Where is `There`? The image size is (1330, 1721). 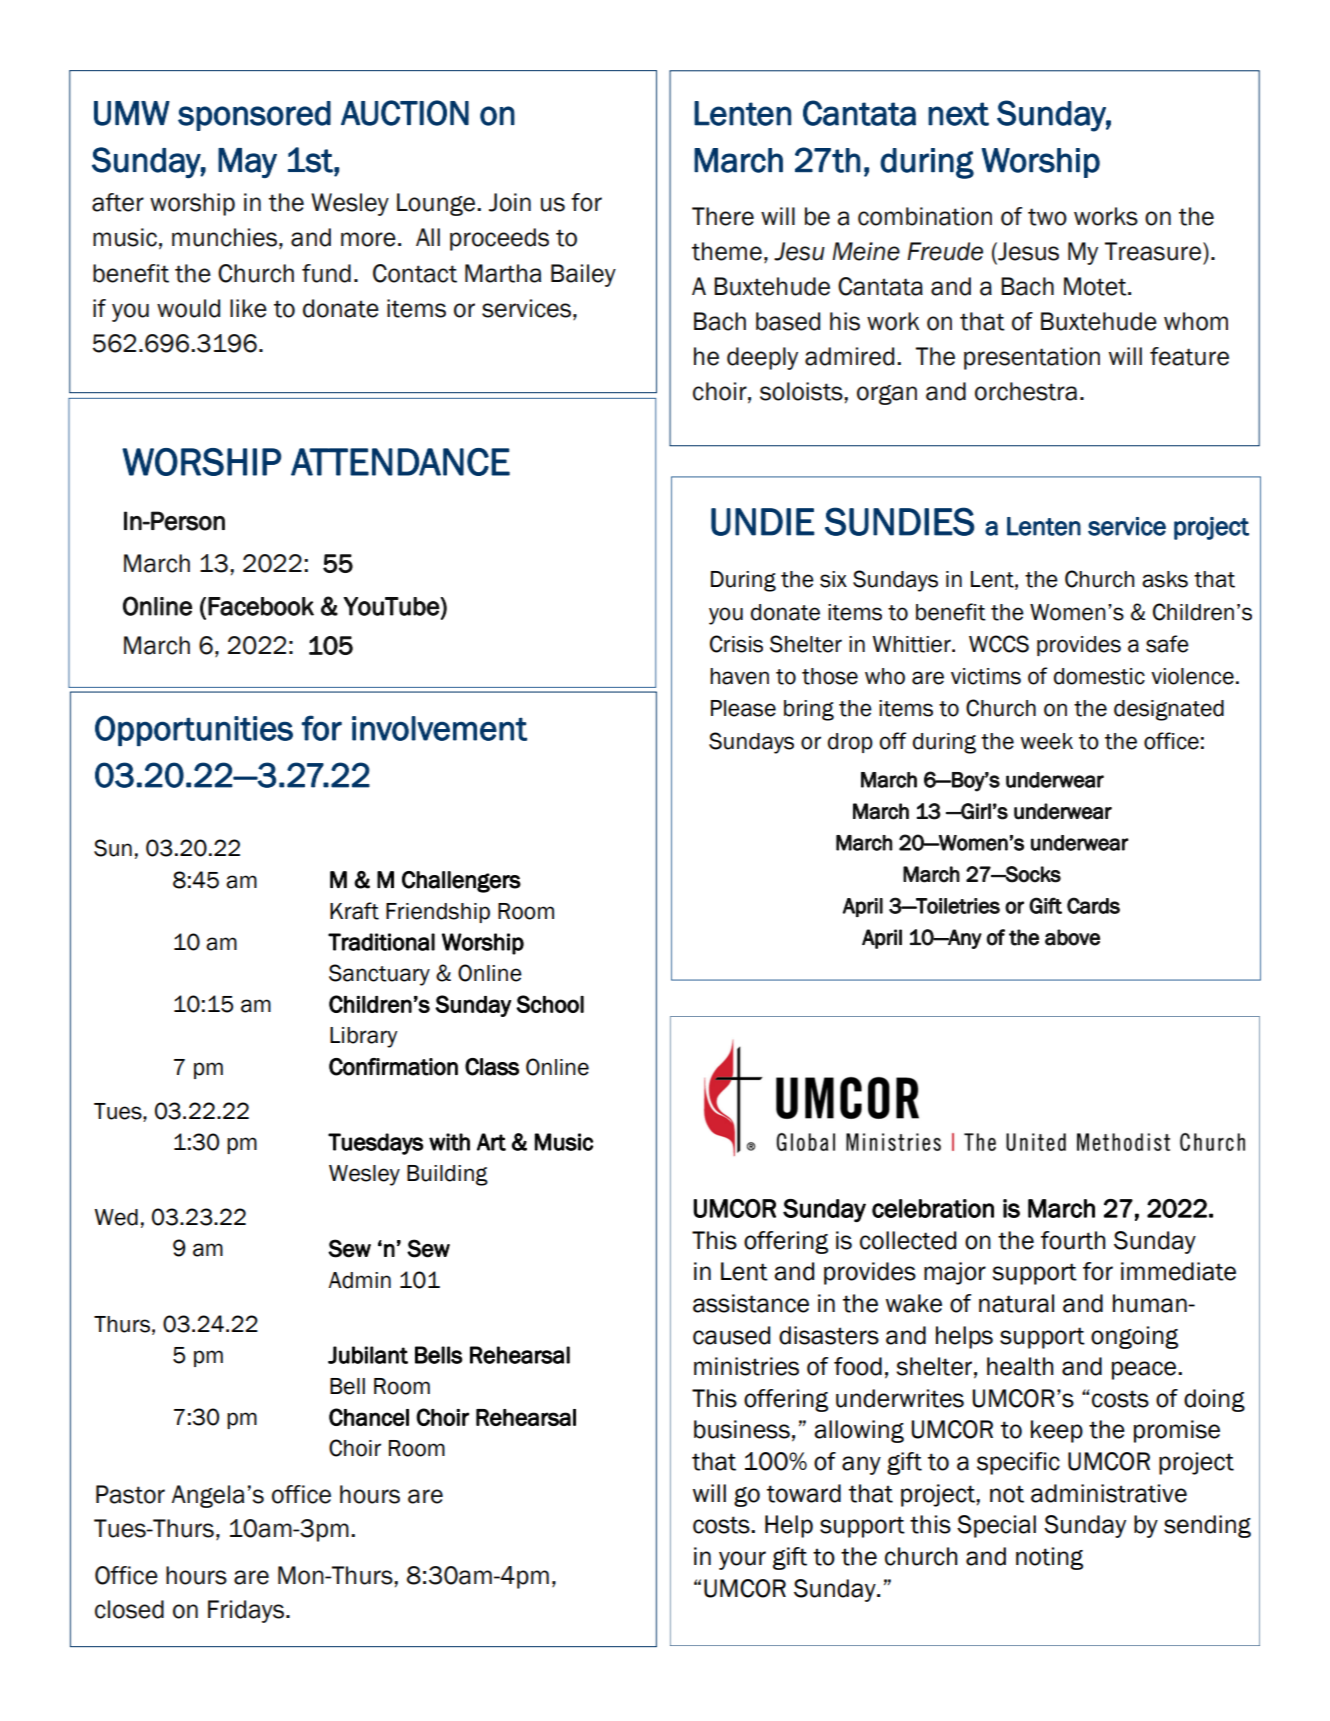 There is located at coordinates (723, 216).
